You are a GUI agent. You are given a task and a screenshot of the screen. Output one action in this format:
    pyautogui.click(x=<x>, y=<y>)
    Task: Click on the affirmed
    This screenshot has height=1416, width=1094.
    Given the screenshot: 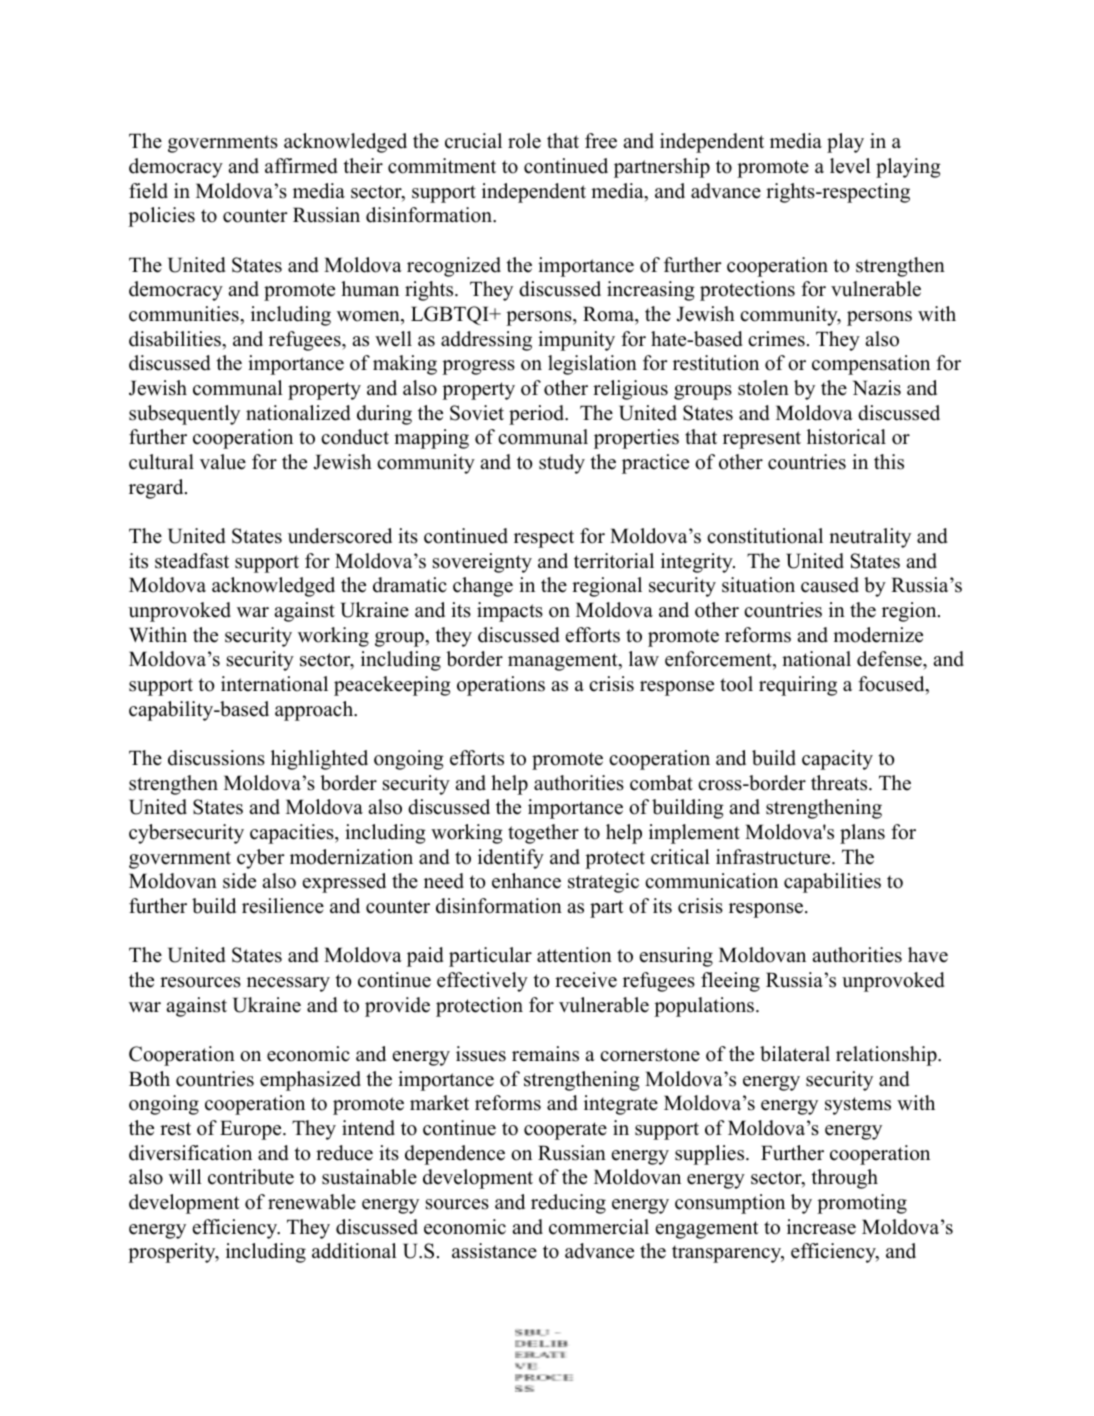 What is the action you would take?
    pyautogui.click(x=301, y=166)
